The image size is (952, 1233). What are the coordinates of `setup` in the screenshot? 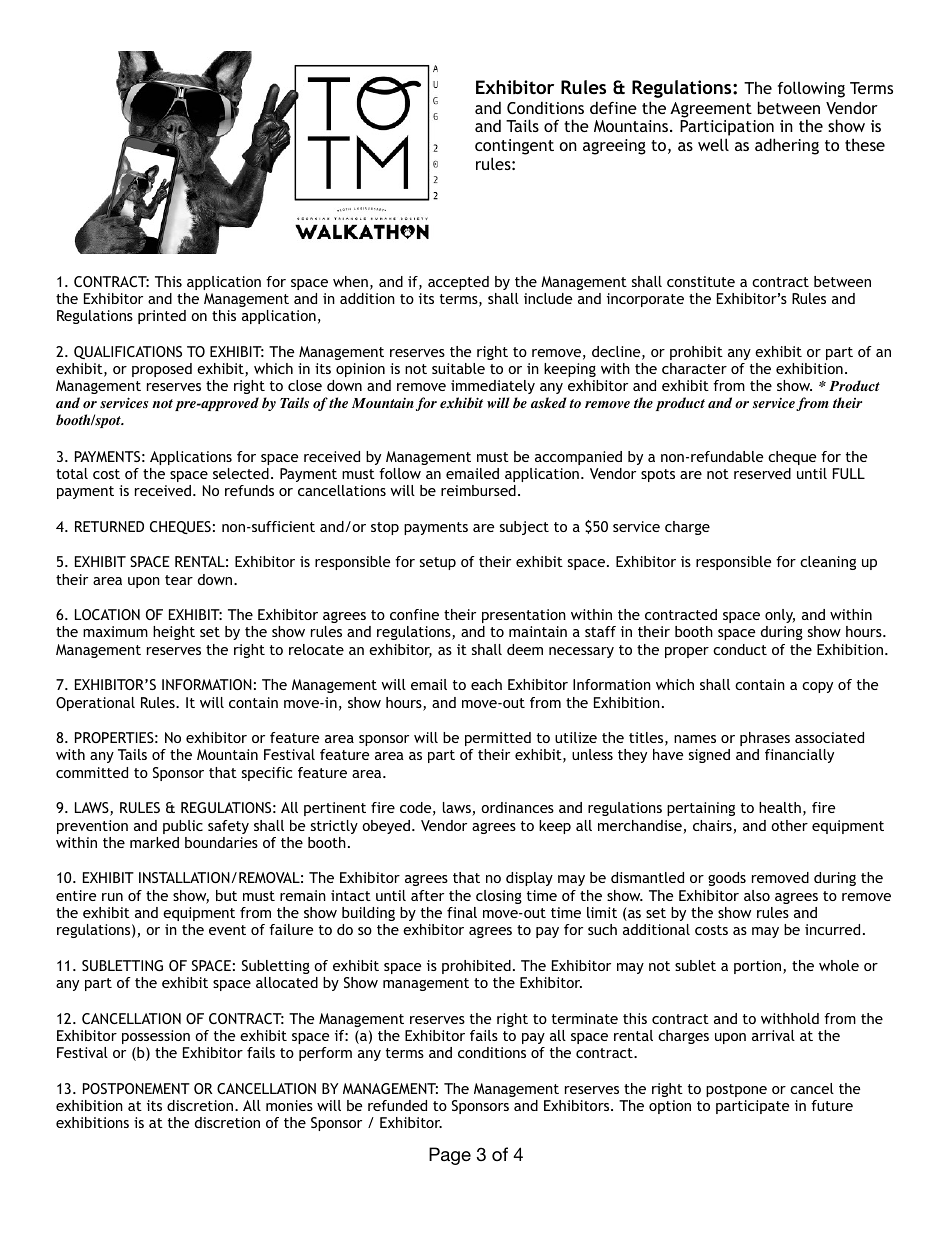 It's located at (438, 563).
